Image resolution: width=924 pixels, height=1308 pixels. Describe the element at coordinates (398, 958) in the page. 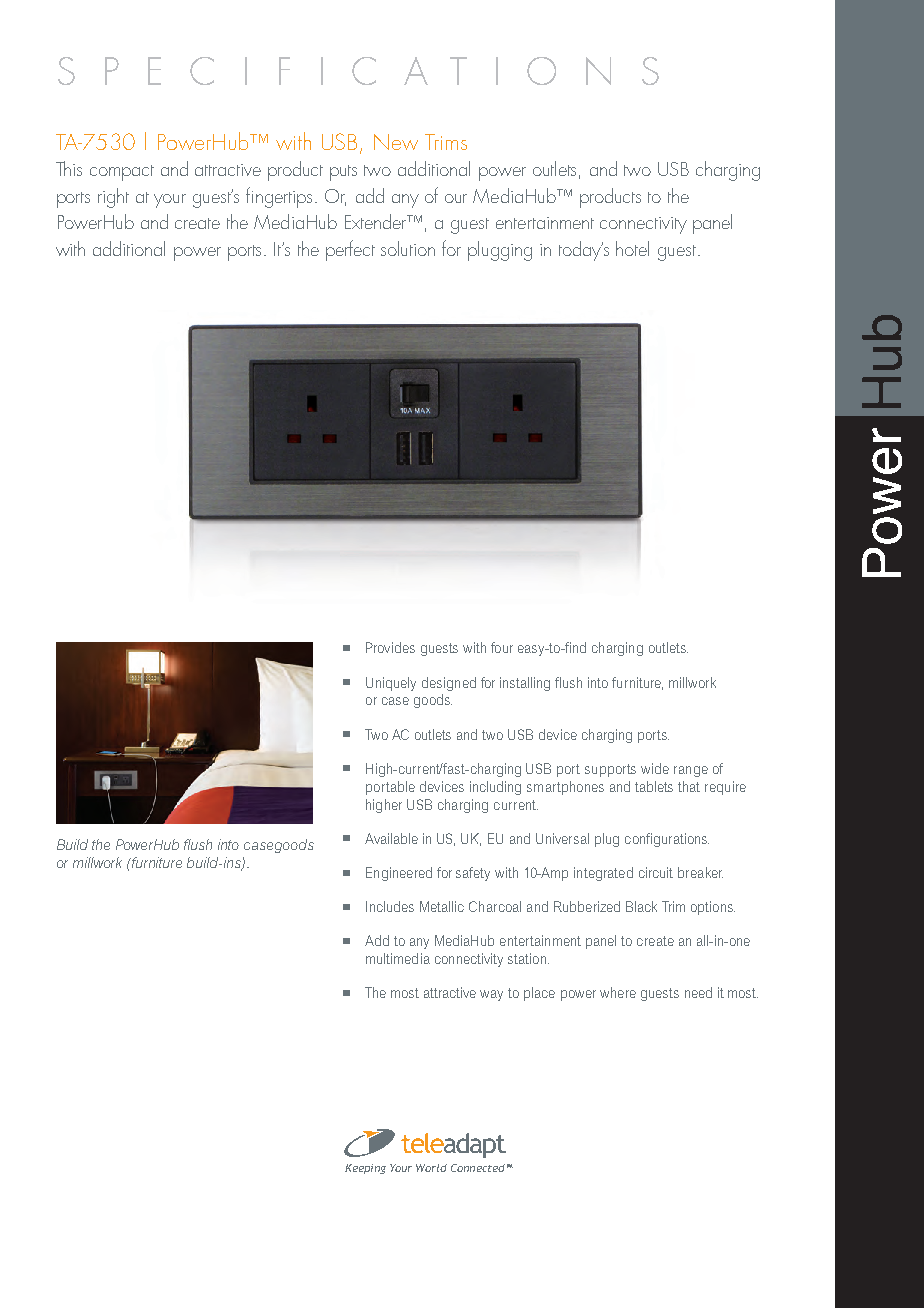

I see `multimedia` at that location.
